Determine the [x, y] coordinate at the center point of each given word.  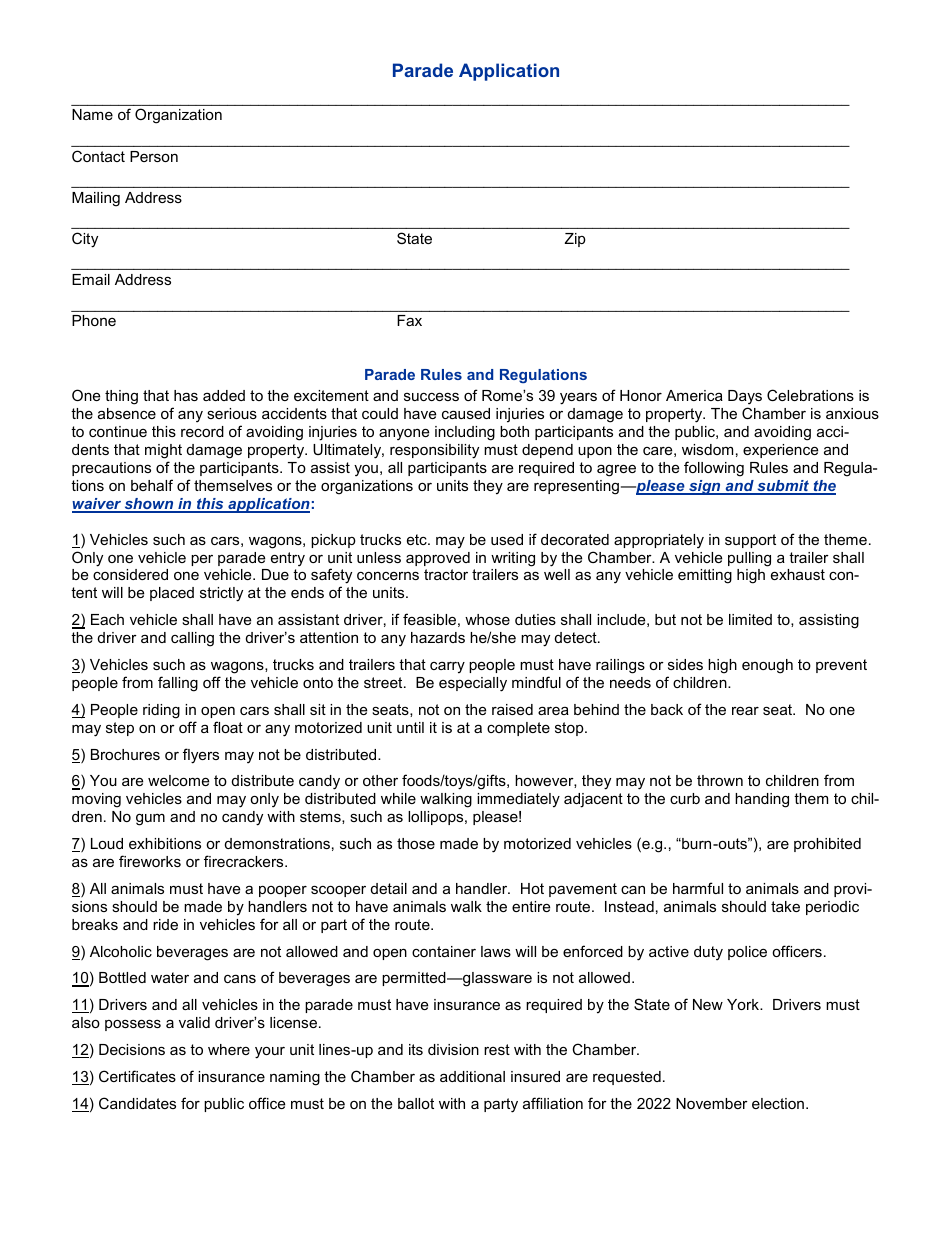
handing [762, 800]
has [186, 395]
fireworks [150, 861]
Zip [575, 240]
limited [750, 619]
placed [172, 594]
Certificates [137, 1076]
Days [745, 399]
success [431, 396]
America [694, 395]
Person [154, 156]
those [416, 843]
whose [487, 619]
